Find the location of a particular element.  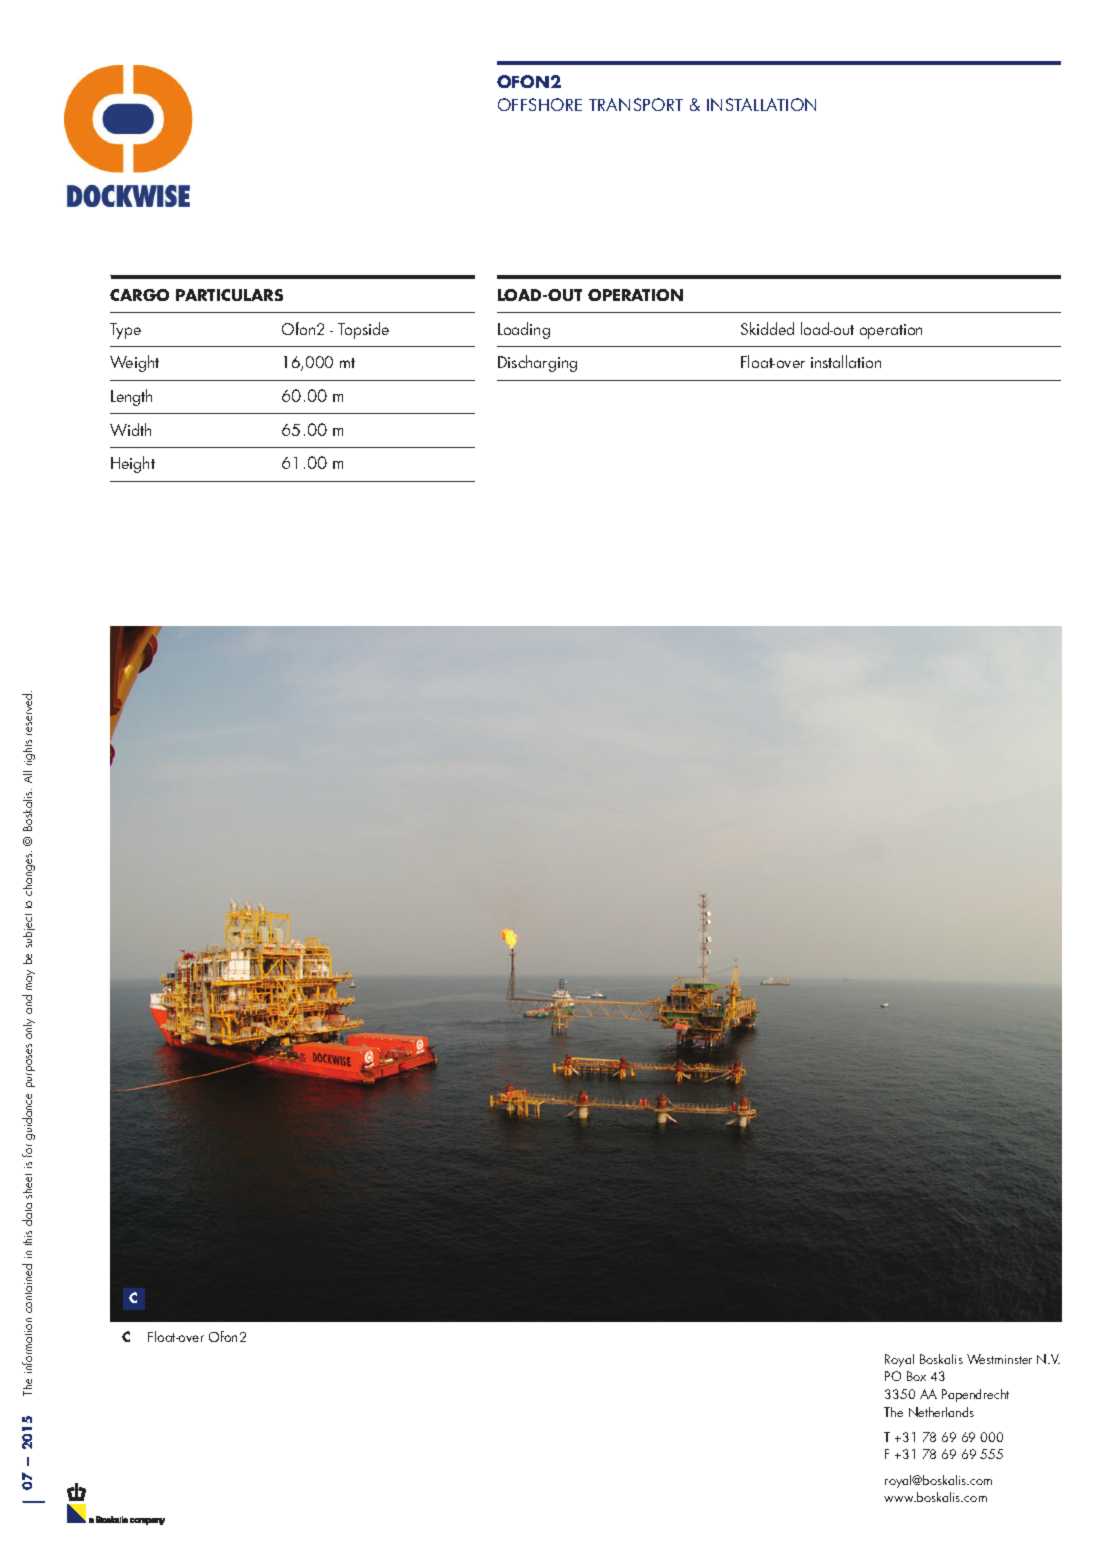

Weight is located at coordinates (134, 363).
